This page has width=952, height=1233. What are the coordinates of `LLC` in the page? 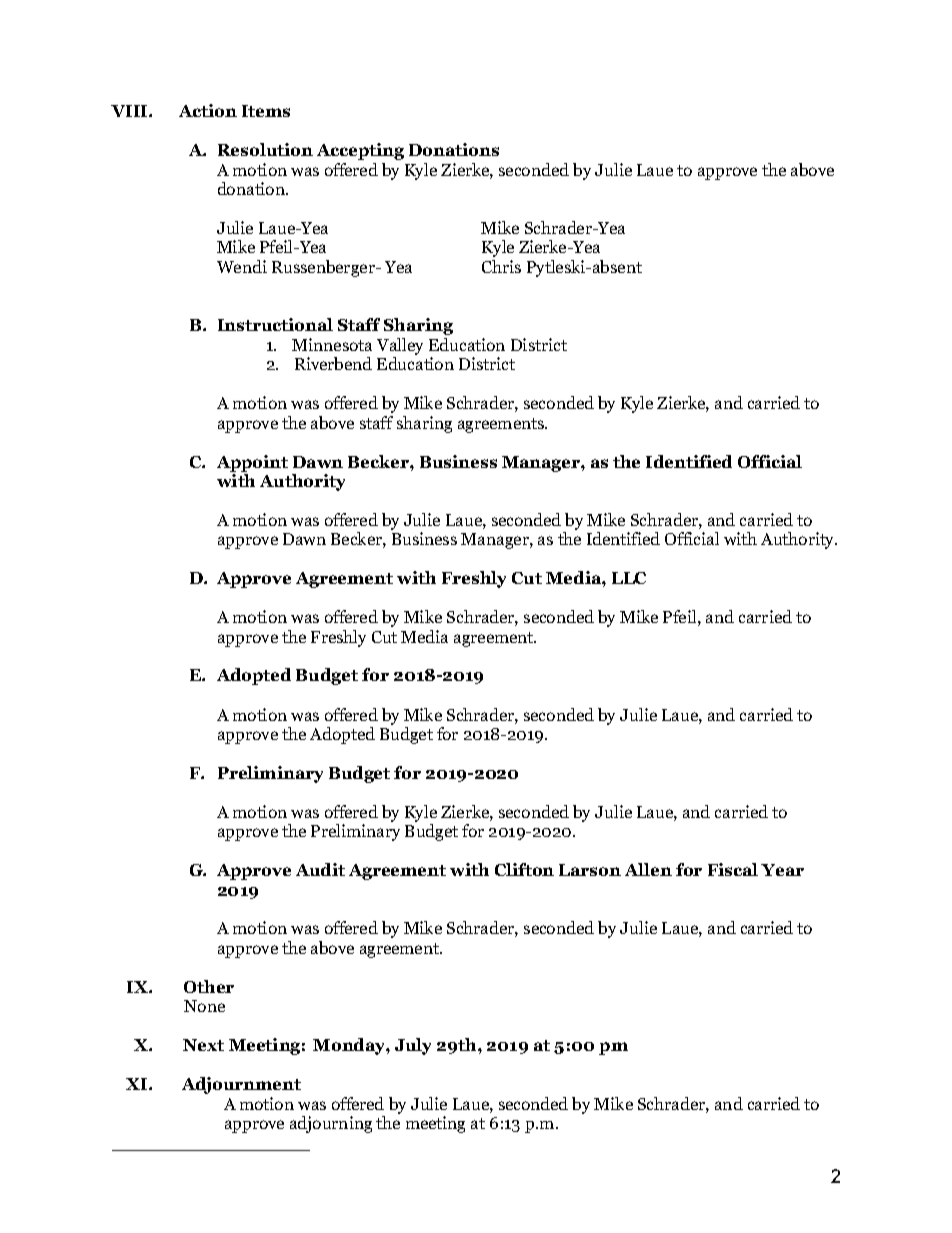 It's located at (629, 578).
